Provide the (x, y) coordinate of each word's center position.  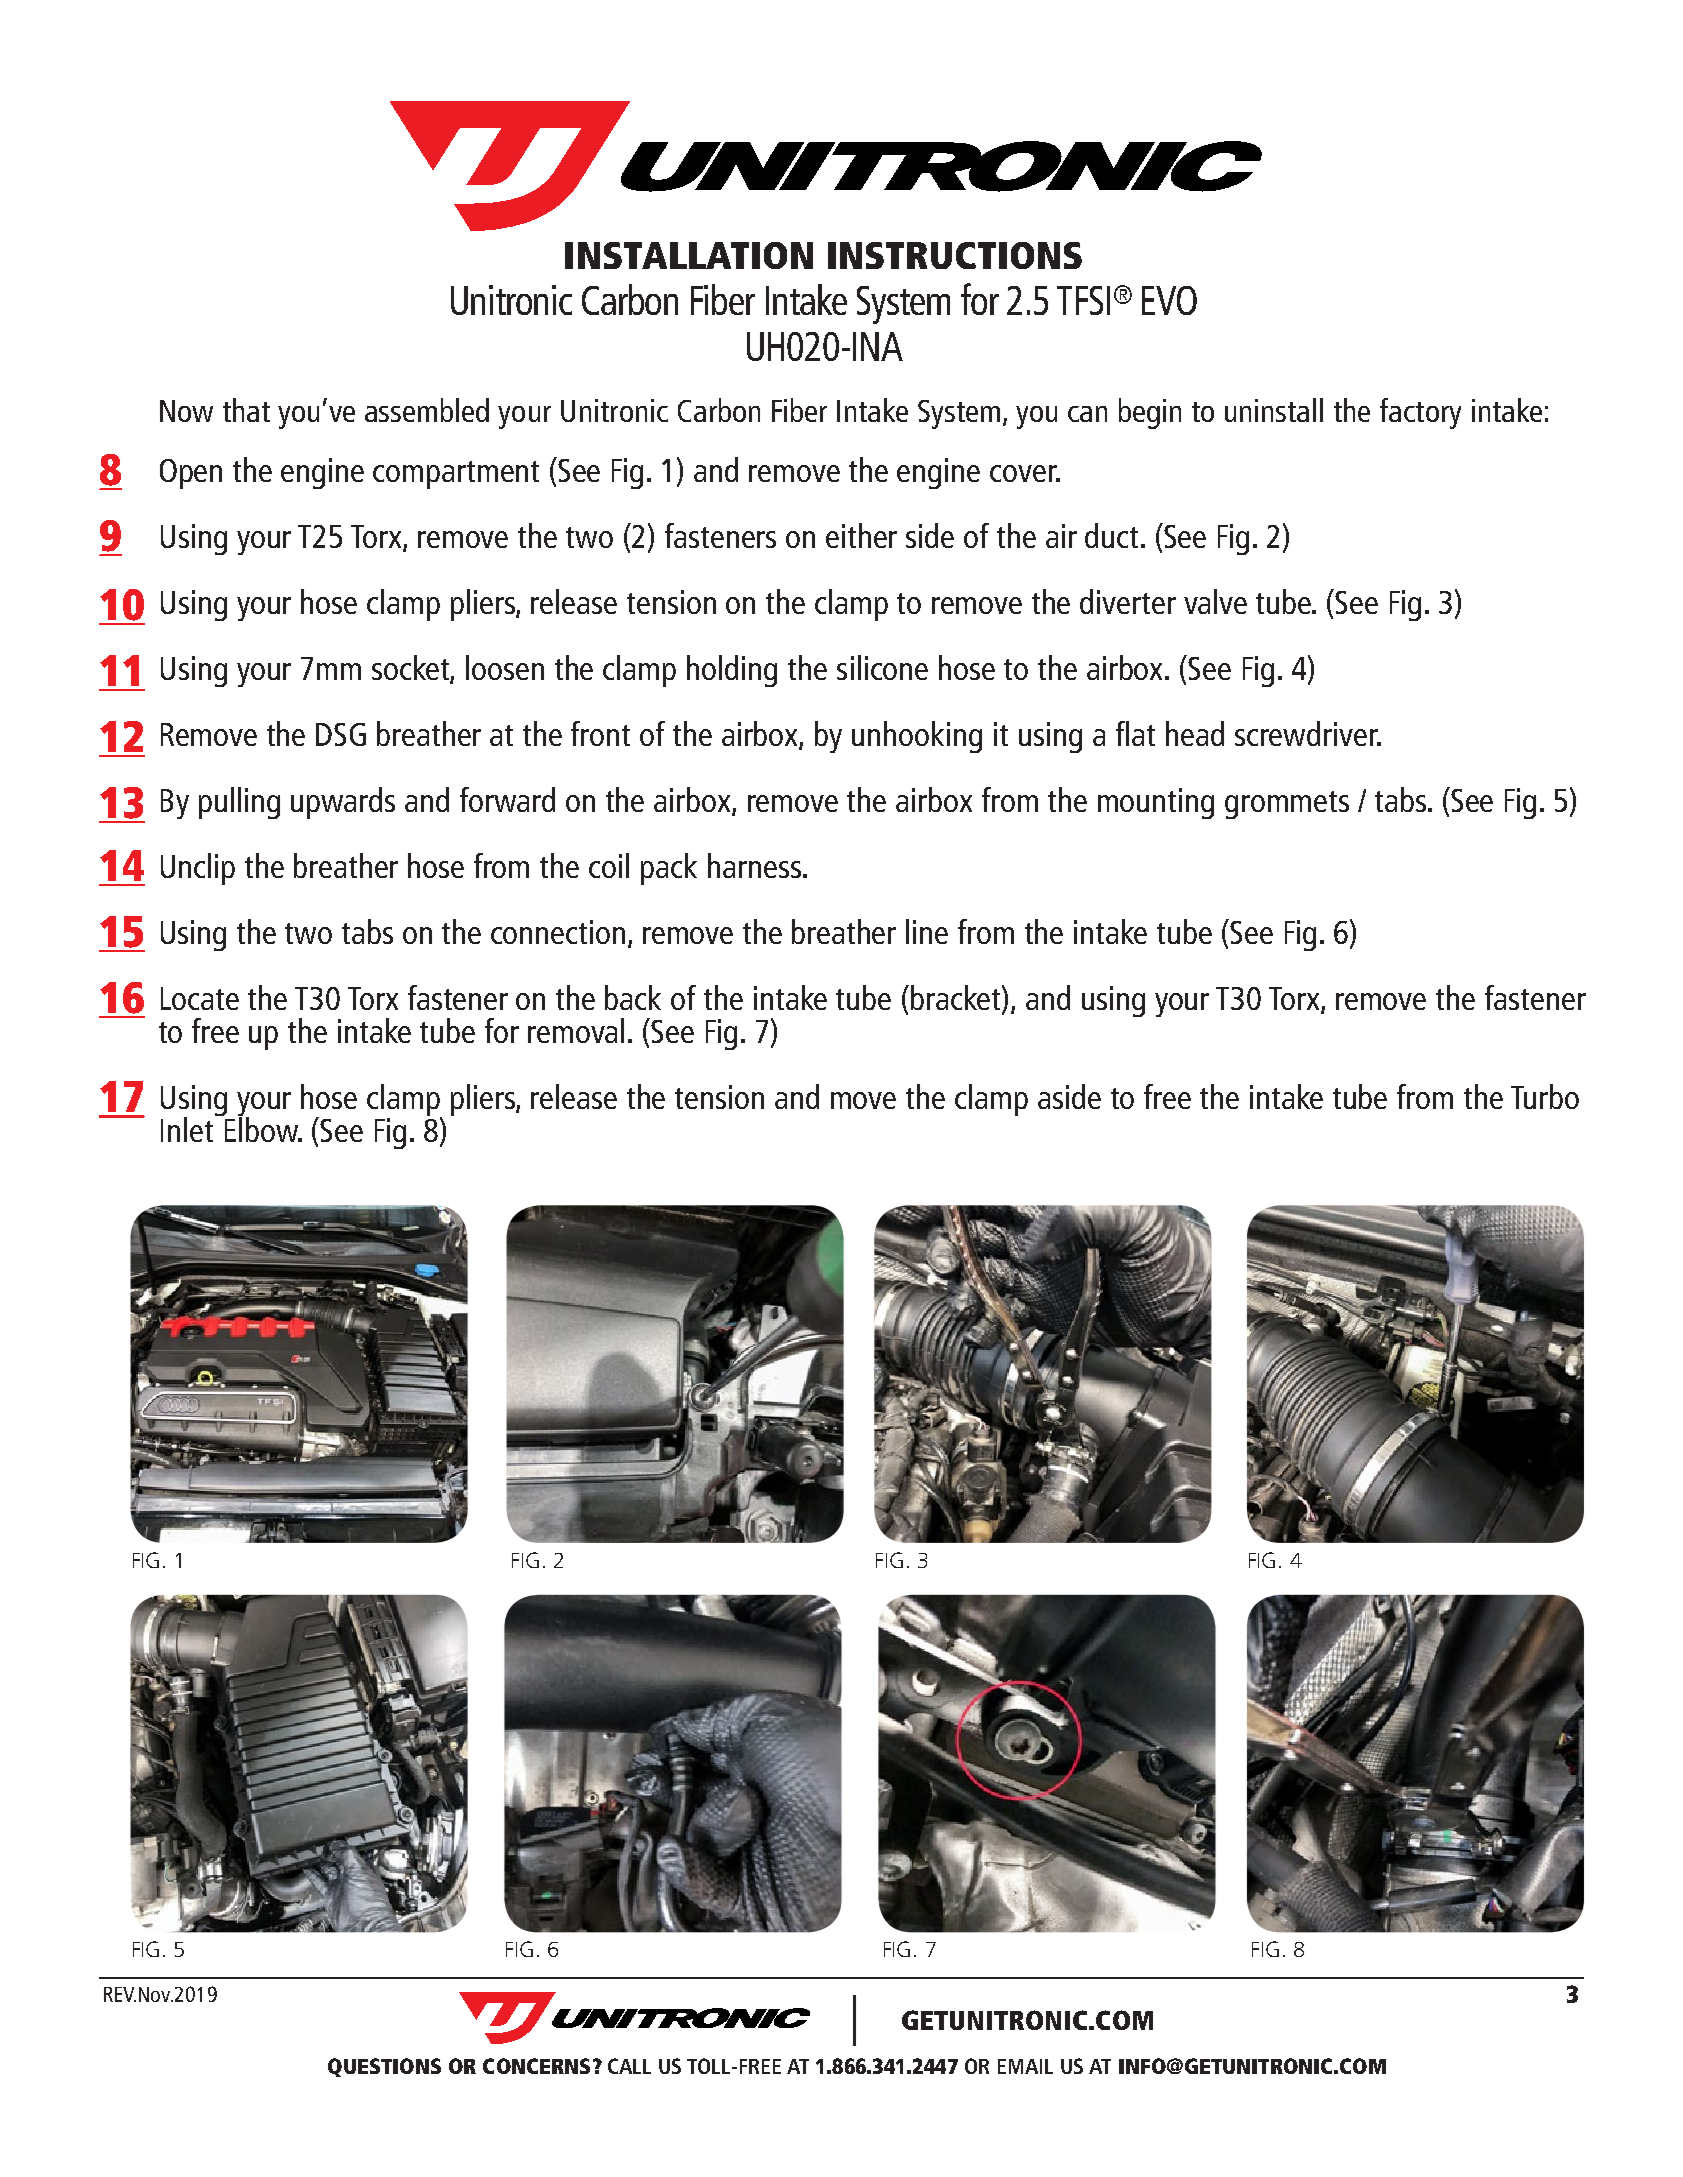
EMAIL (1025, 2066)
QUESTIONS (384, 2067)
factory (1420, 413)
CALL (629, 2066)
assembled (427, 410)
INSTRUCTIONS (955, 255)
